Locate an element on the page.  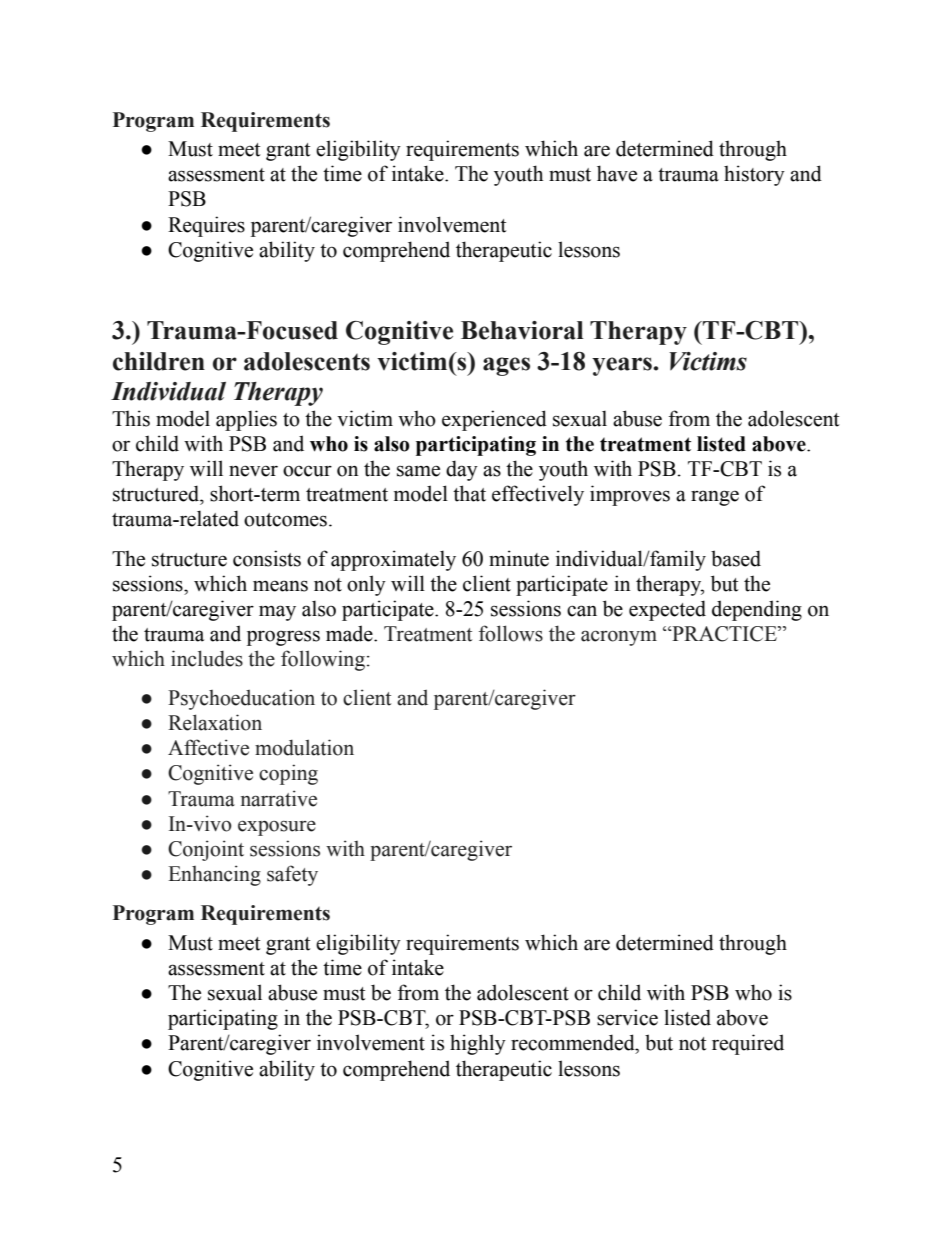
history is located at coordinates (754, 175).
